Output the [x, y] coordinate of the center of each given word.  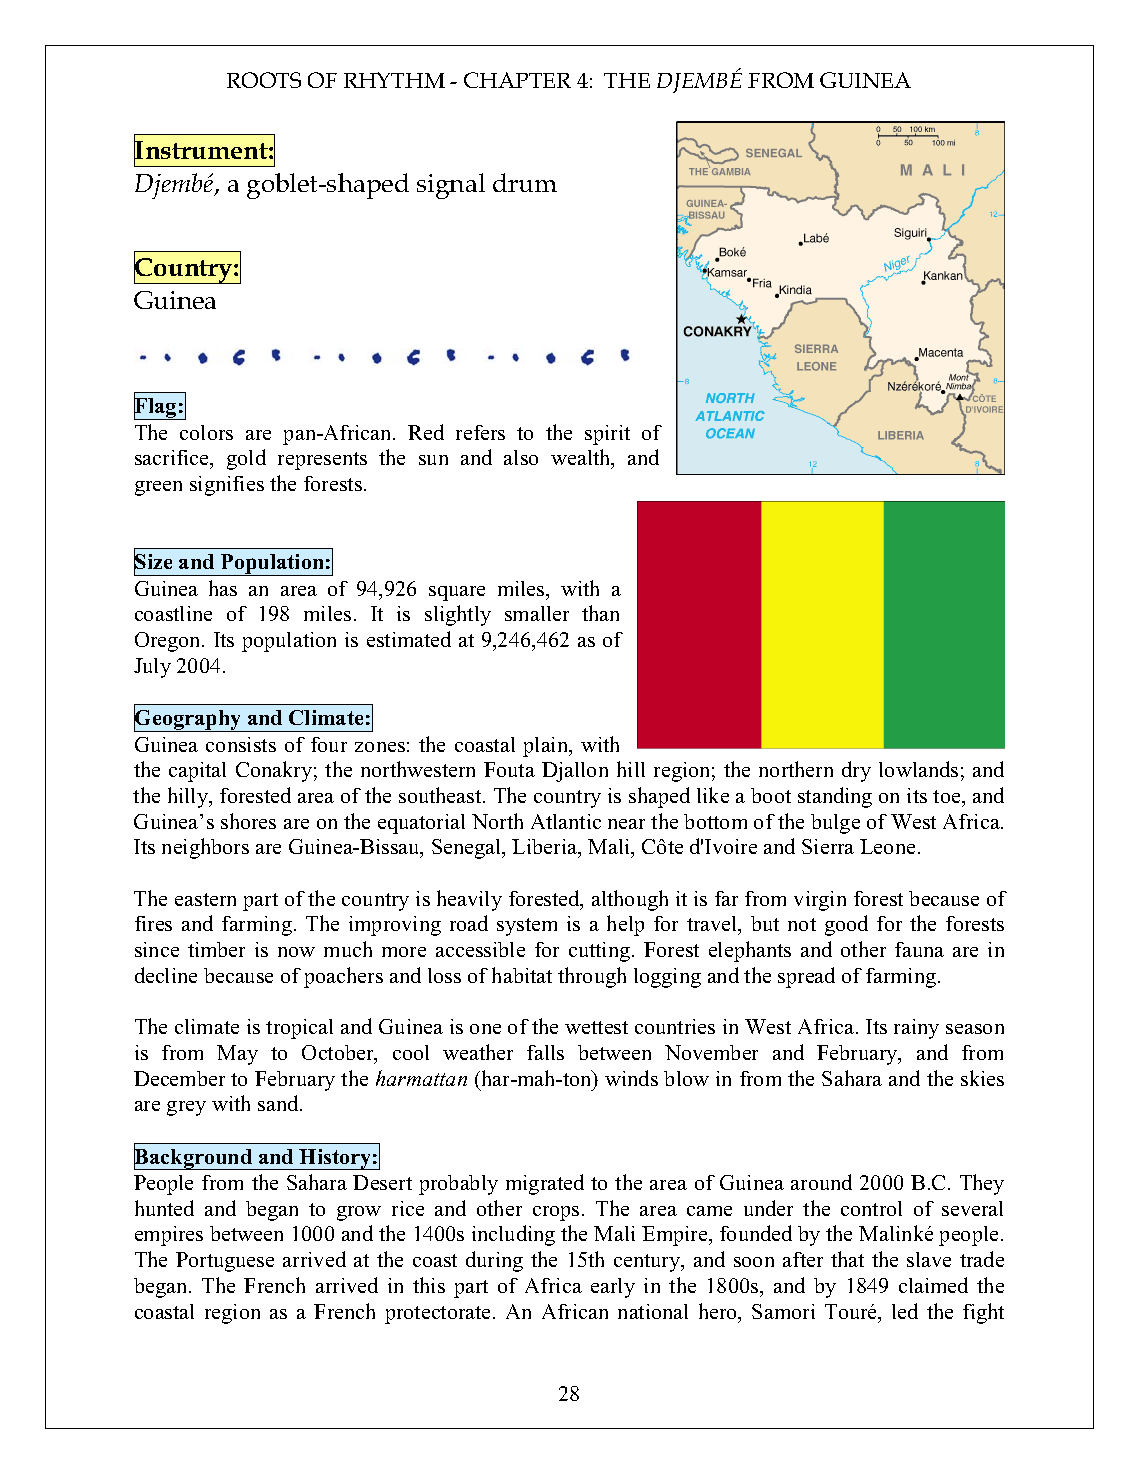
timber [216, 949]
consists [241, 744]
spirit [607, 435]
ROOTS [264, 80]
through [592, 977]
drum [525, 182]
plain [547, 747]
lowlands [918, 769]
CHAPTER [517, 80]
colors [206, 432]
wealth [582, 459]
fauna [919, 949]
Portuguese [225, 1262]
